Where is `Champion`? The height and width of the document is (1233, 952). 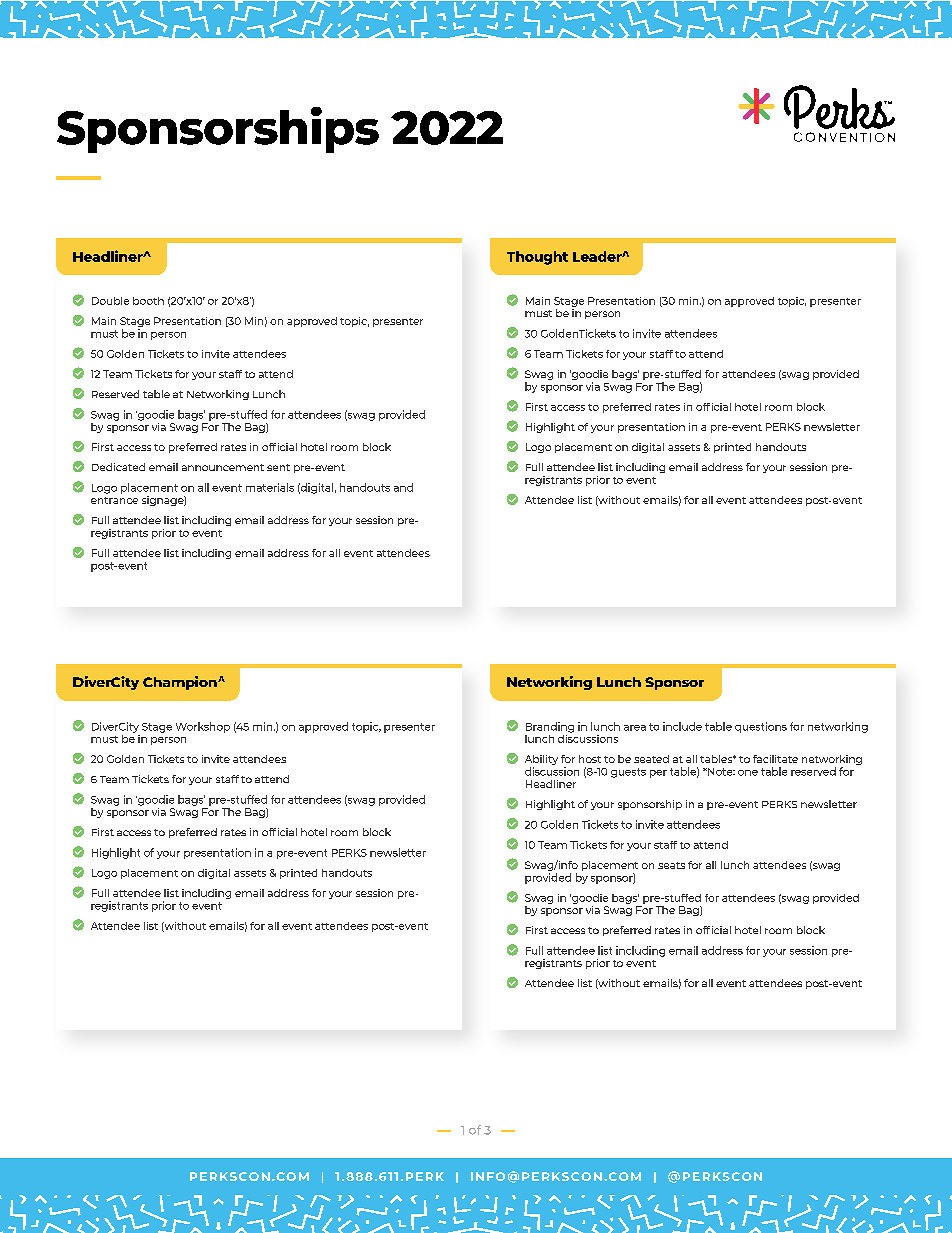 Champion is located at coordinates (181, 683).
